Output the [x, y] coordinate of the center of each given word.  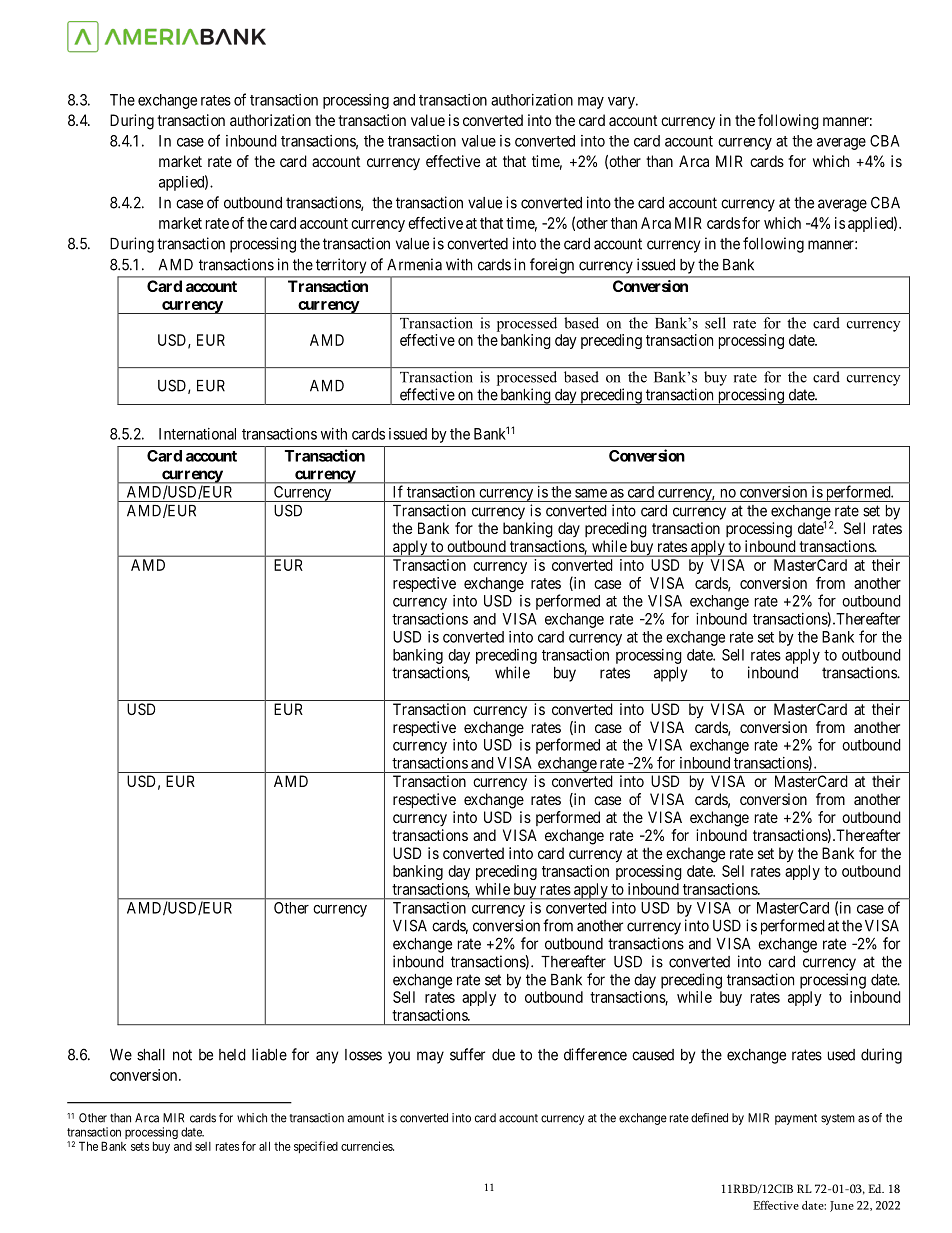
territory [341, 266]
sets [140, 1146]
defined [709, 1118]
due [503, 1055]
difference [595, 1054]
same [591, 493]
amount [365, 1118]
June [842, 1206]
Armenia [414, 264]
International [197, 434]
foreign [552, 266]
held [232, 1055]
